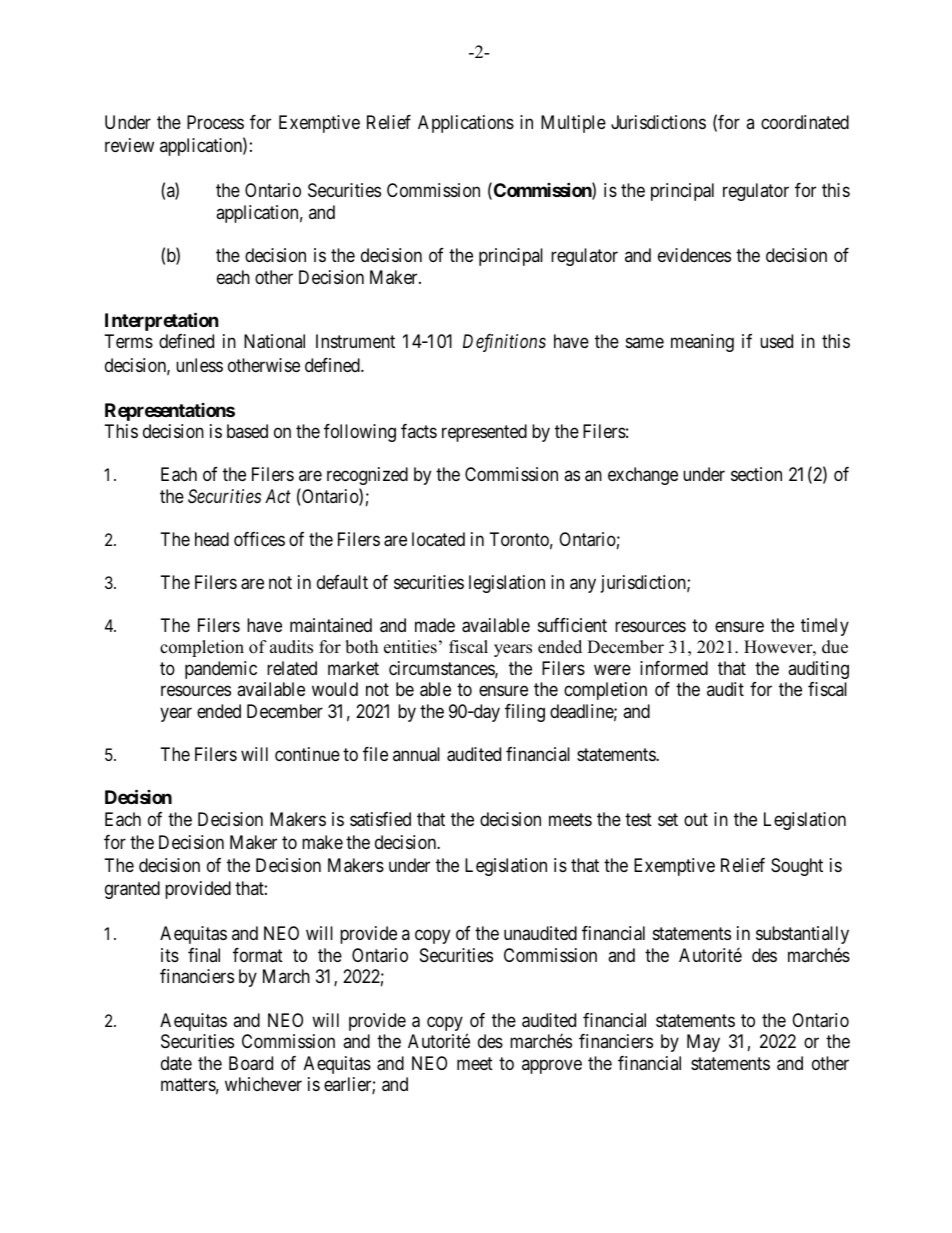  Describe the element at coordinates (756, 474) in the image. I see `section` at that location.
